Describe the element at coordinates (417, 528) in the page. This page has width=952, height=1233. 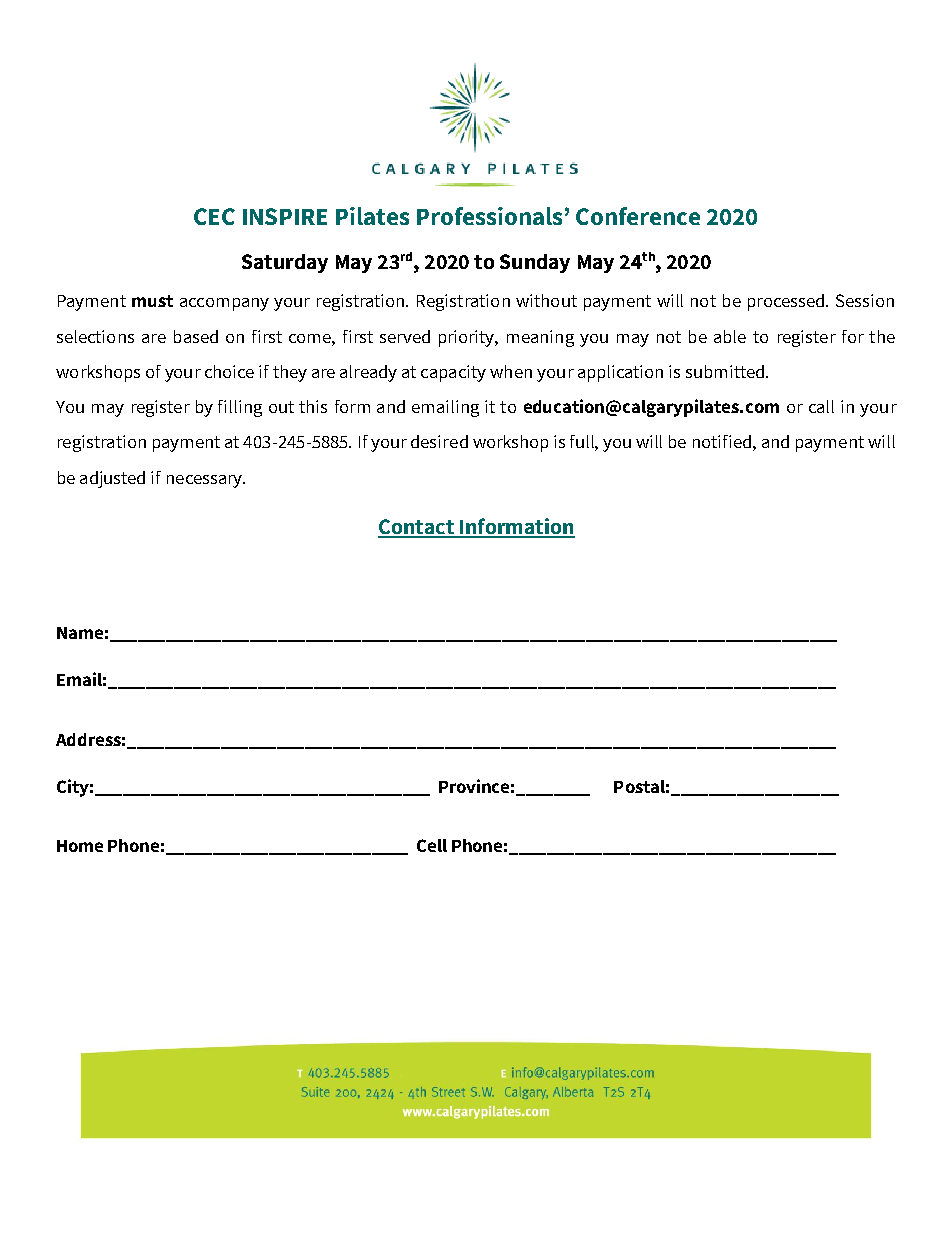
I see `Contact` at that location.
